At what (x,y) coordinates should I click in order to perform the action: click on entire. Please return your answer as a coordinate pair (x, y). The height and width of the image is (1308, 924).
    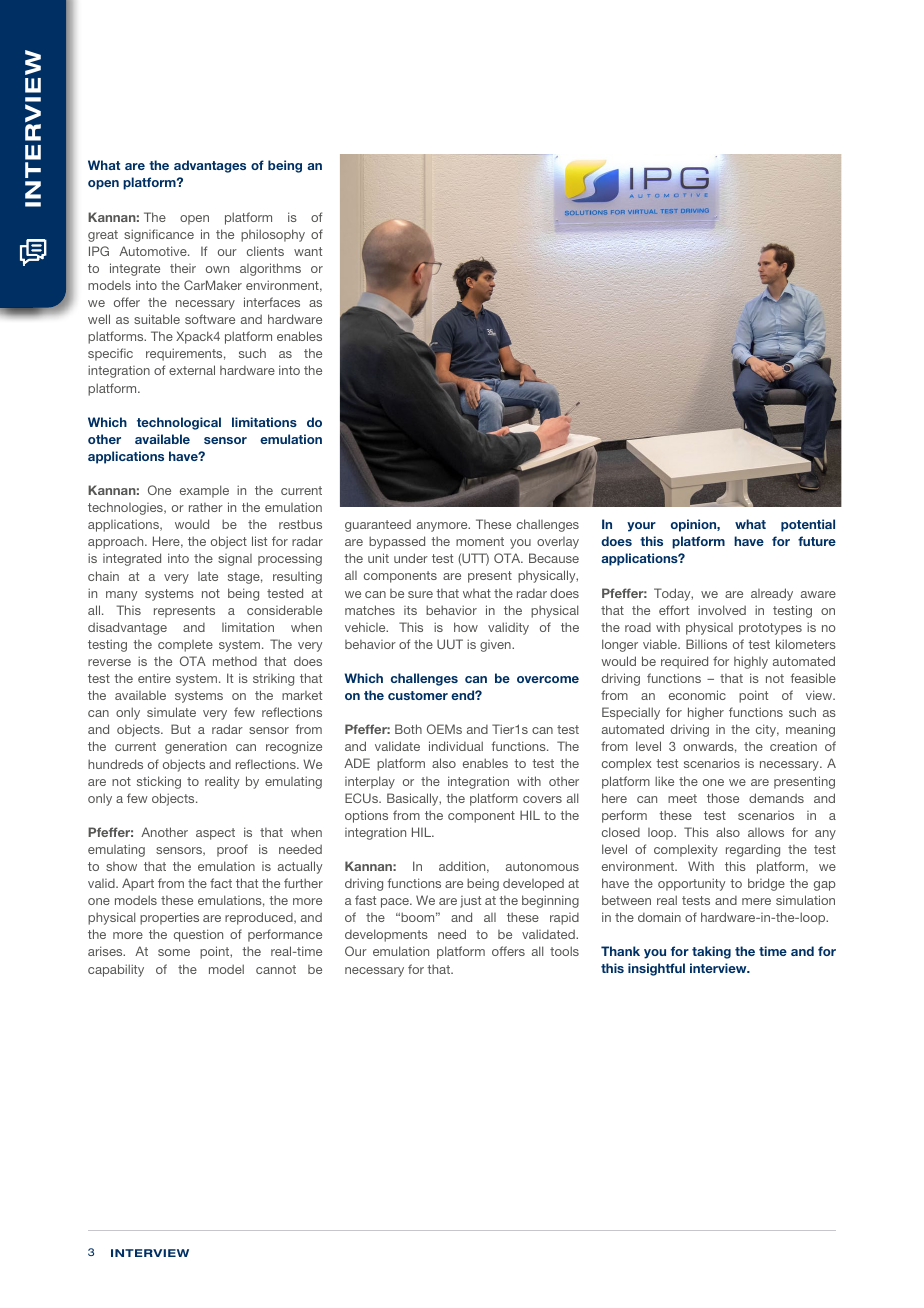
    Looking at the image, I should click on (154, 678).
